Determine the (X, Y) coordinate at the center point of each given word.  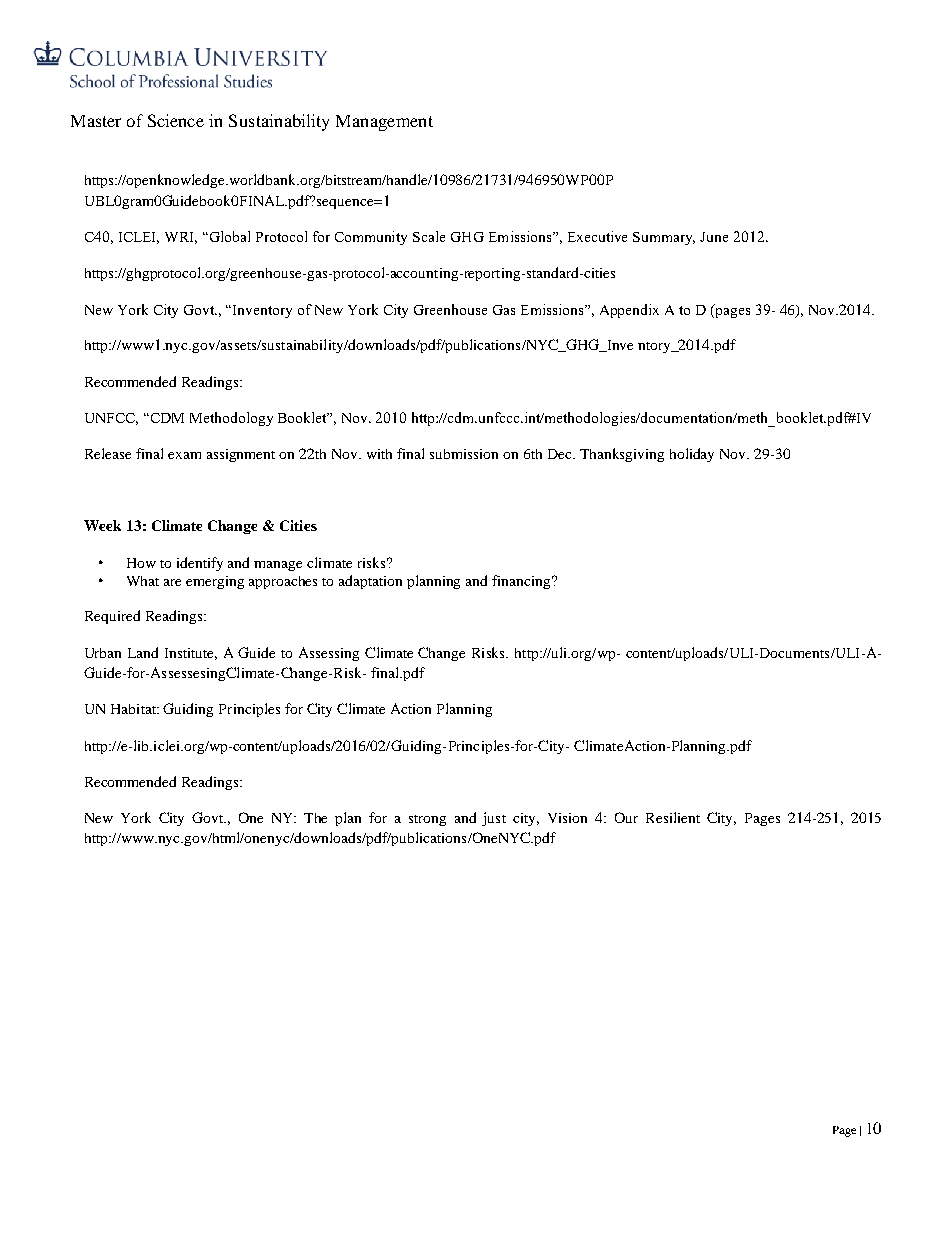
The (315, 818)
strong (427, 820)
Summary (664, 238)
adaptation (370, 582)
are (172, 582)
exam (184, 455)
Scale (429, 236)
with (379, 454)
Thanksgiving (622, 455)
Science (176, 120)
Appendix (629, 311)
